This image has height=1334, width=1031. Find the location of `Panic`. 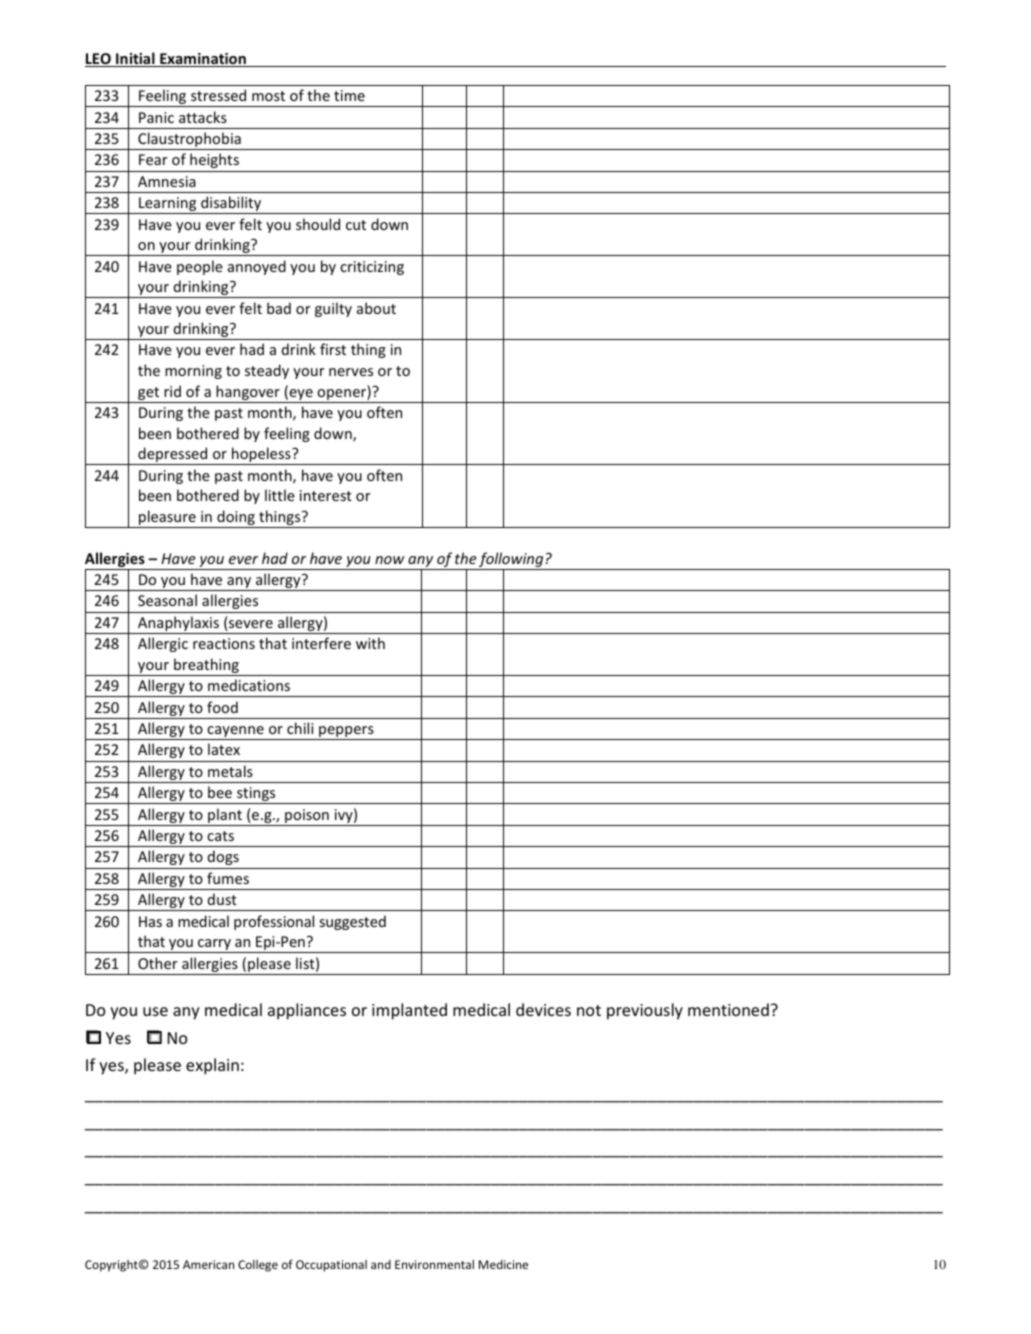

Panic is located at coordinates (156, 117).
